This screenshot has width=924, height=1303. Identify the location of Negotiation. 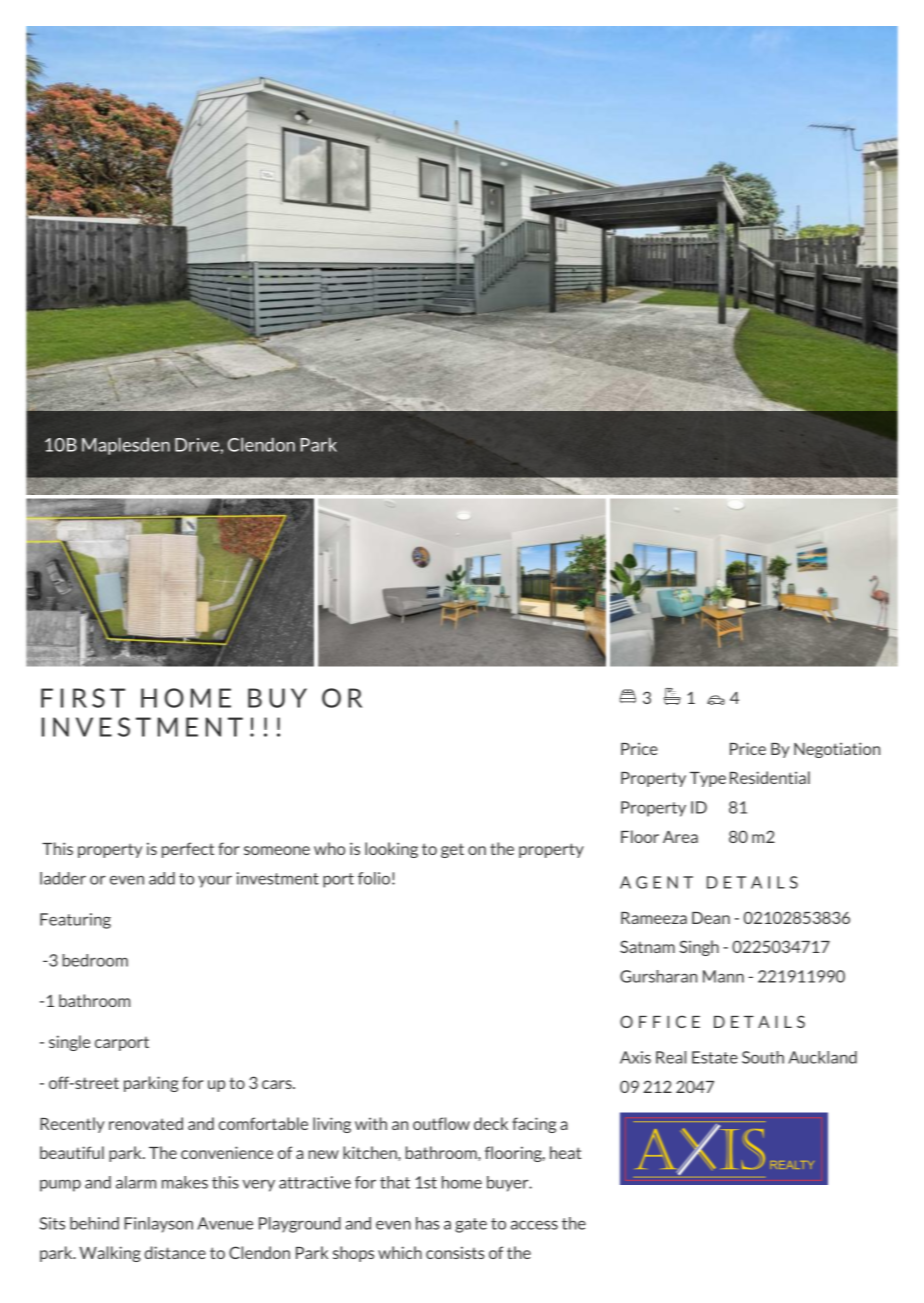
(837, 750).
